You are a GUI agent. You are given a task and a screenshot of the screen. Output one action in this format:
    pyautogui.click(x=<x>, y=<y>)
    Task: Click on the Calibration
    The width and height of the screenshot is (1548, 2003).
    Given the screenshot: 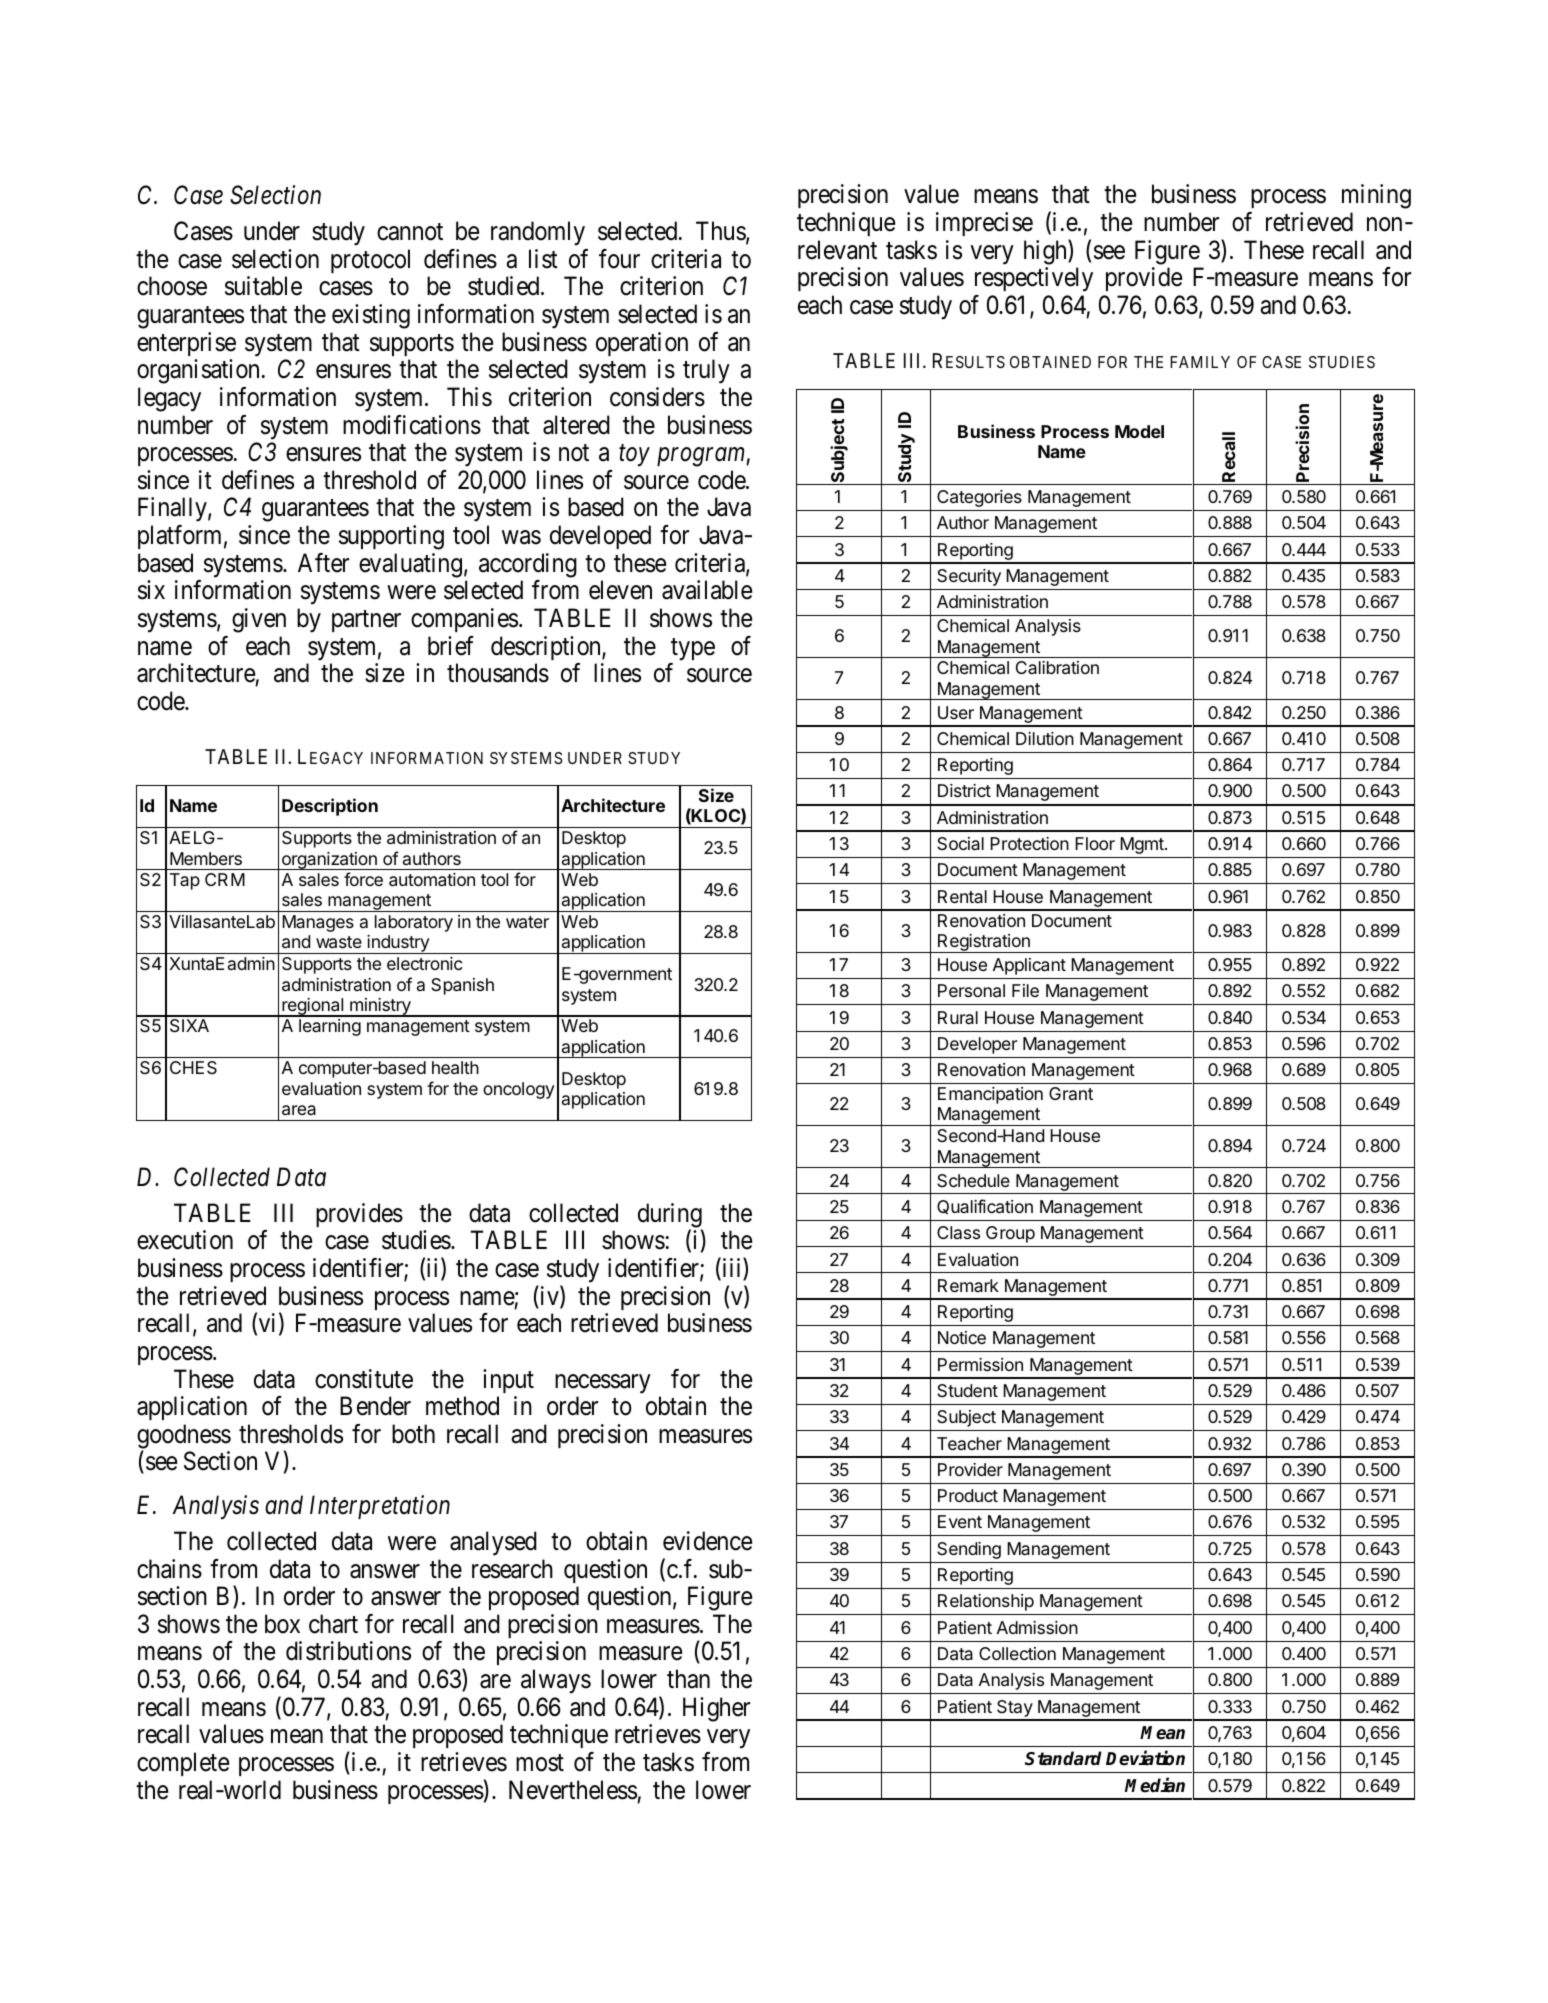 What is the action you would take?
    pyautogui.click(x=1057, y=668)
